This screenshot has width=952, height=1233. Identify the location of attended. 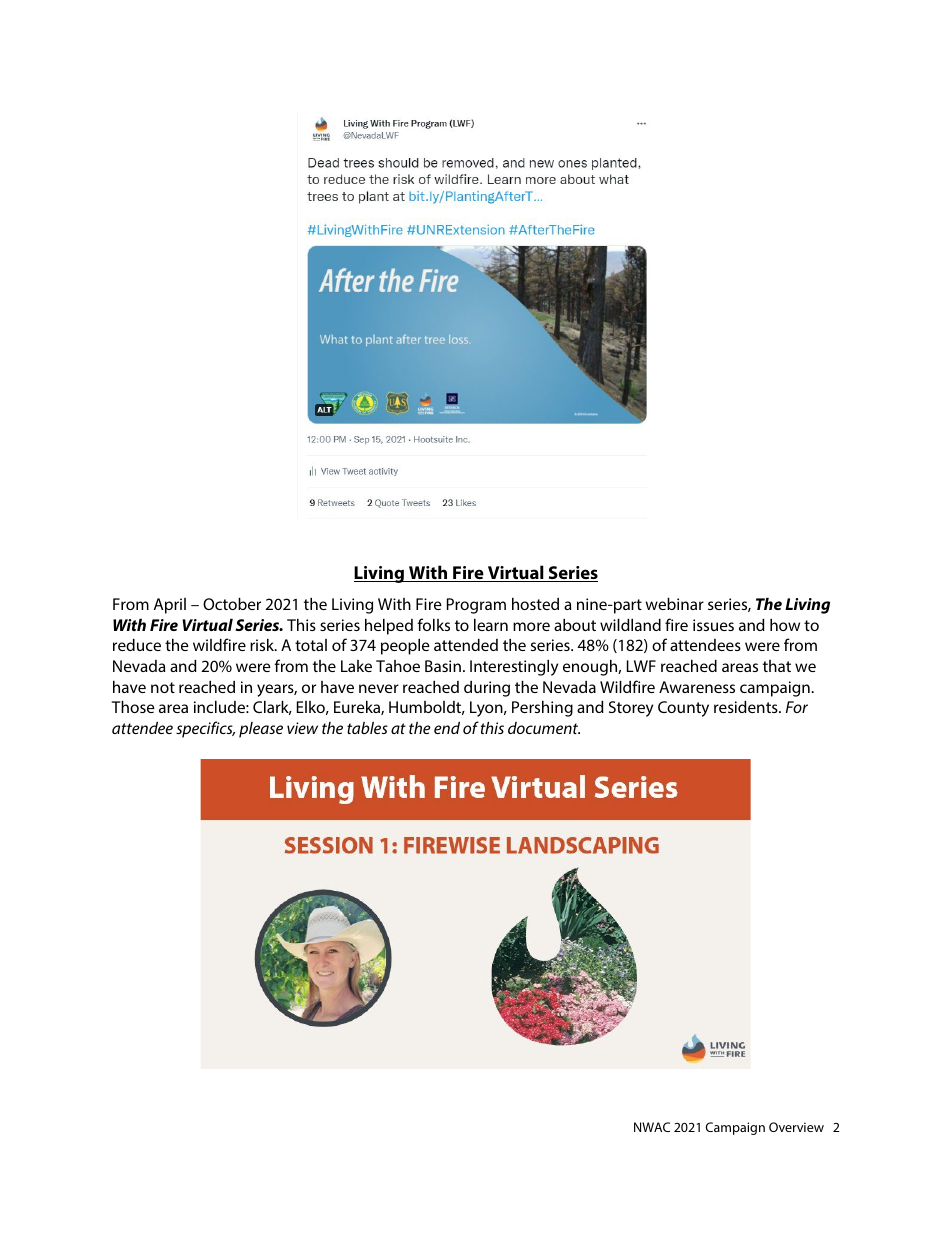
(466, 645).
